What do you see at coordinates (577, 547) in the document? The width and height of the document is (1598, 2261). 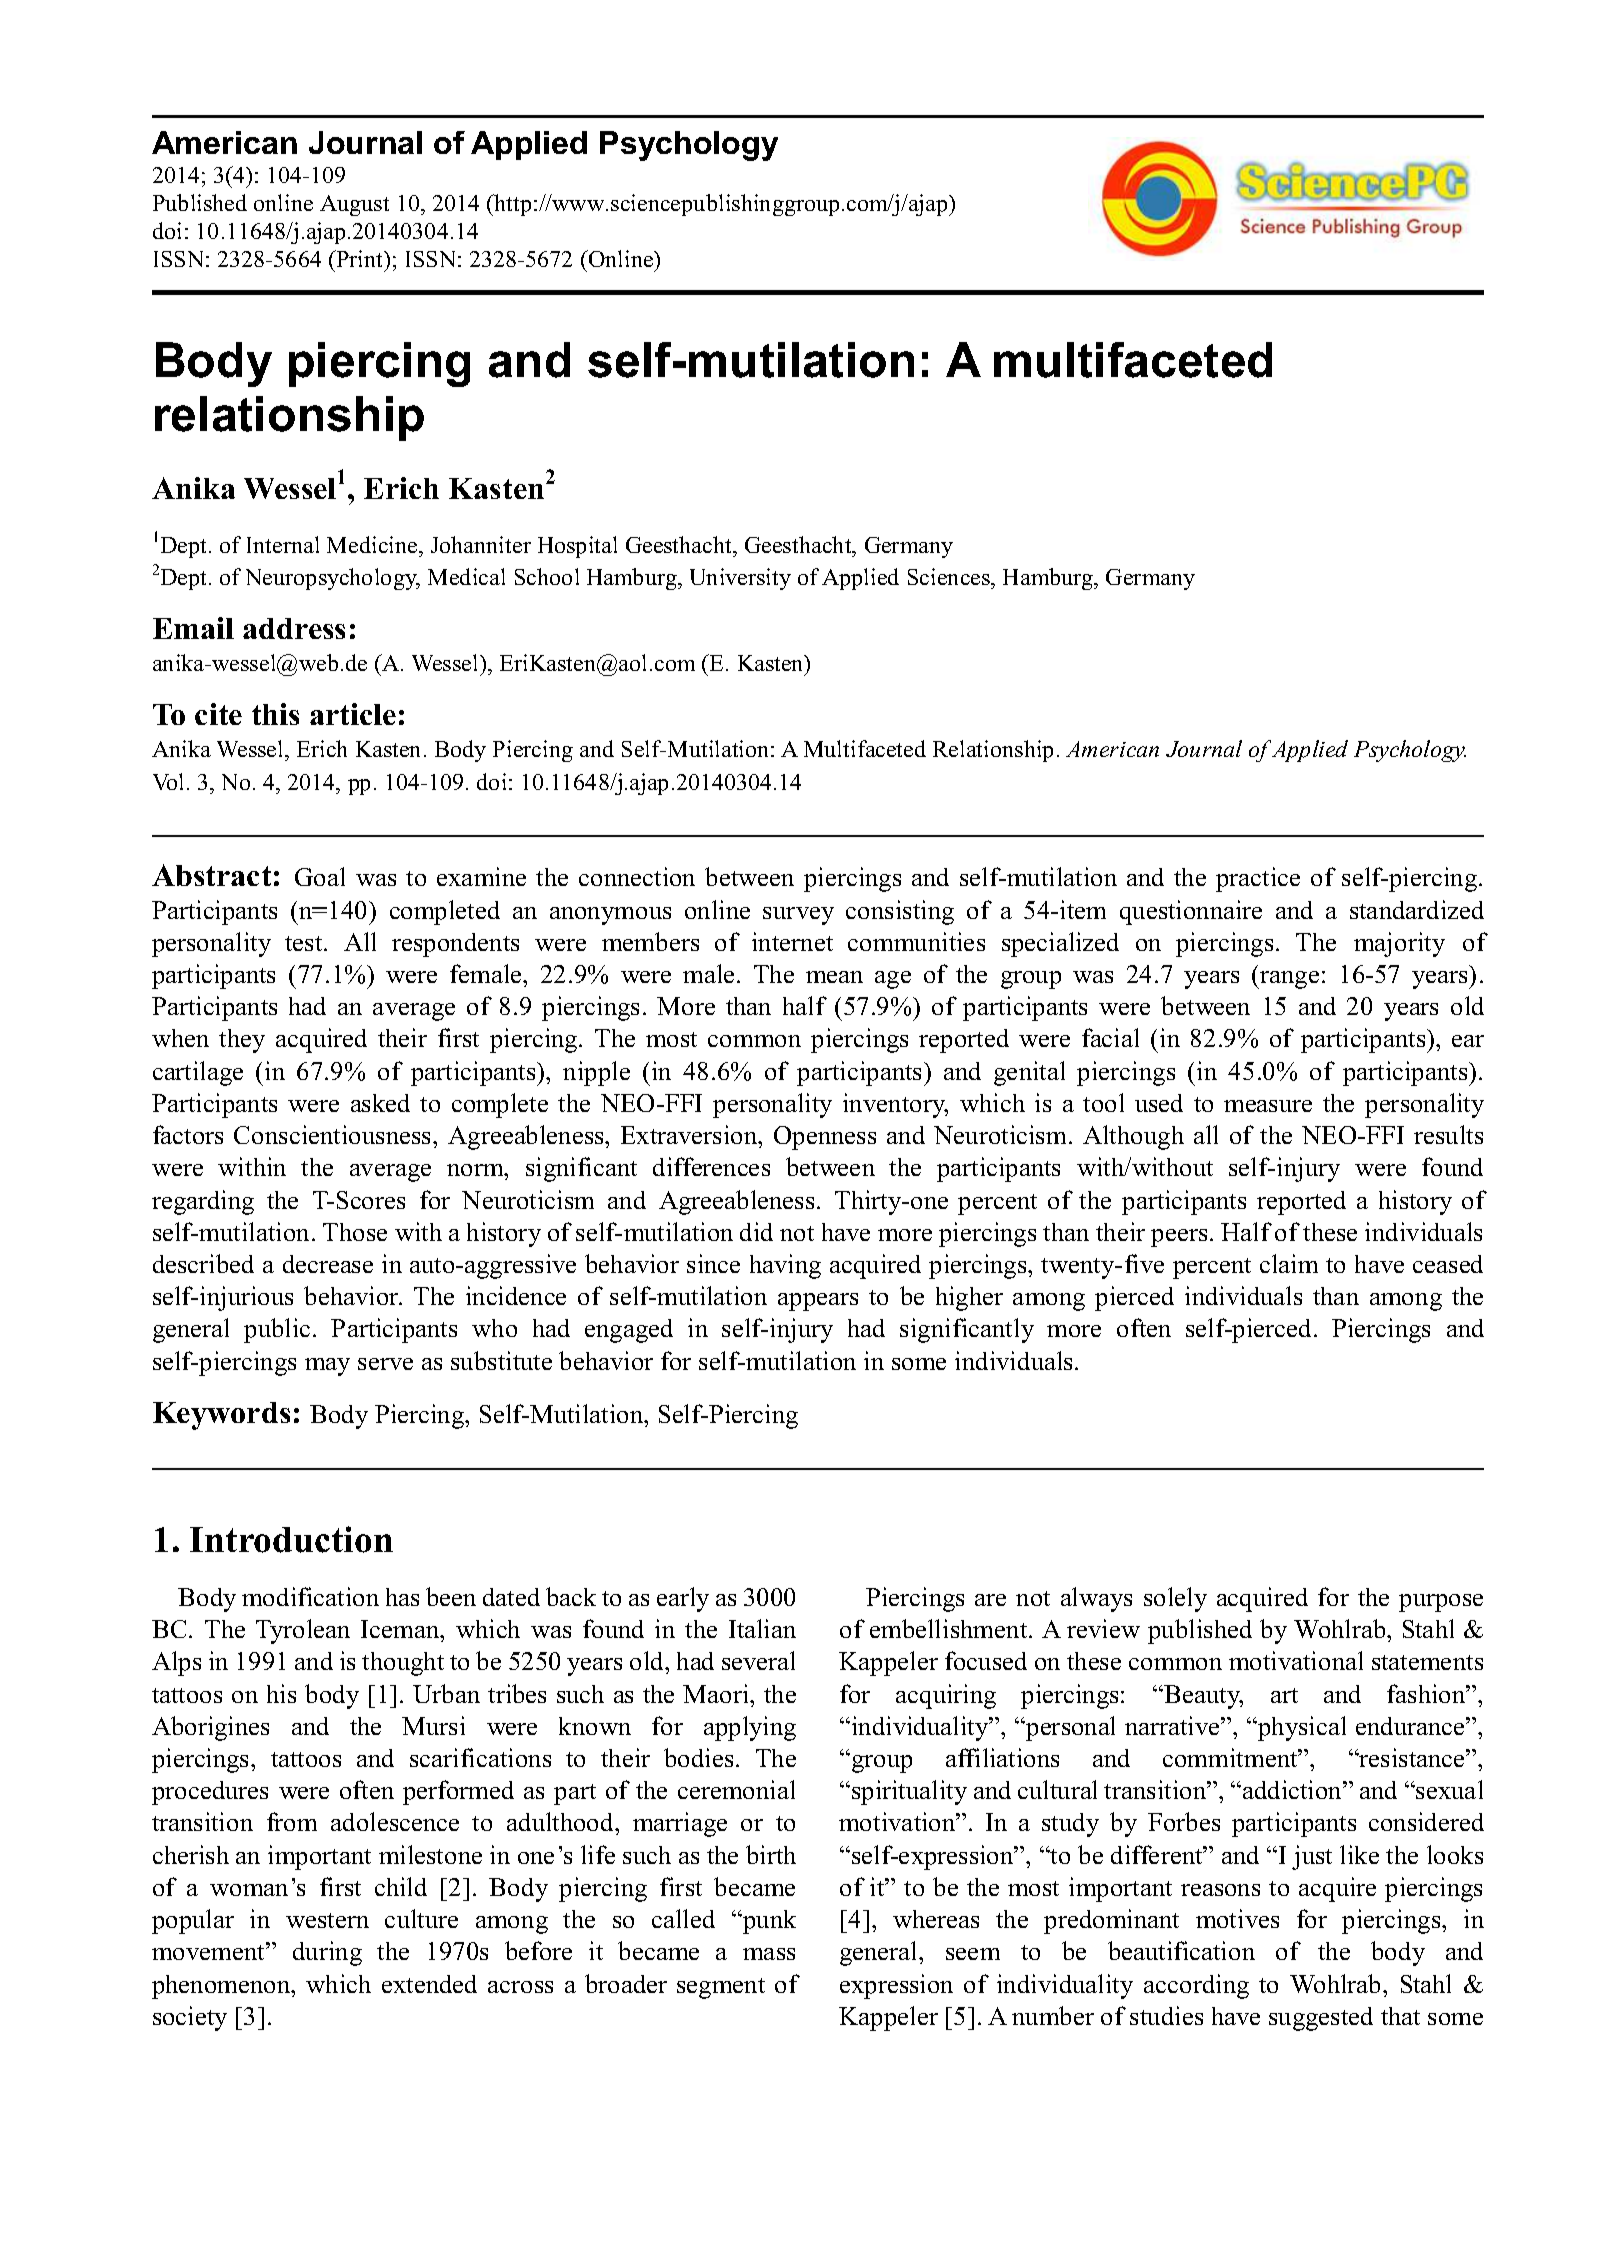 I see `Hospital` at bounding box center [577, 547].
